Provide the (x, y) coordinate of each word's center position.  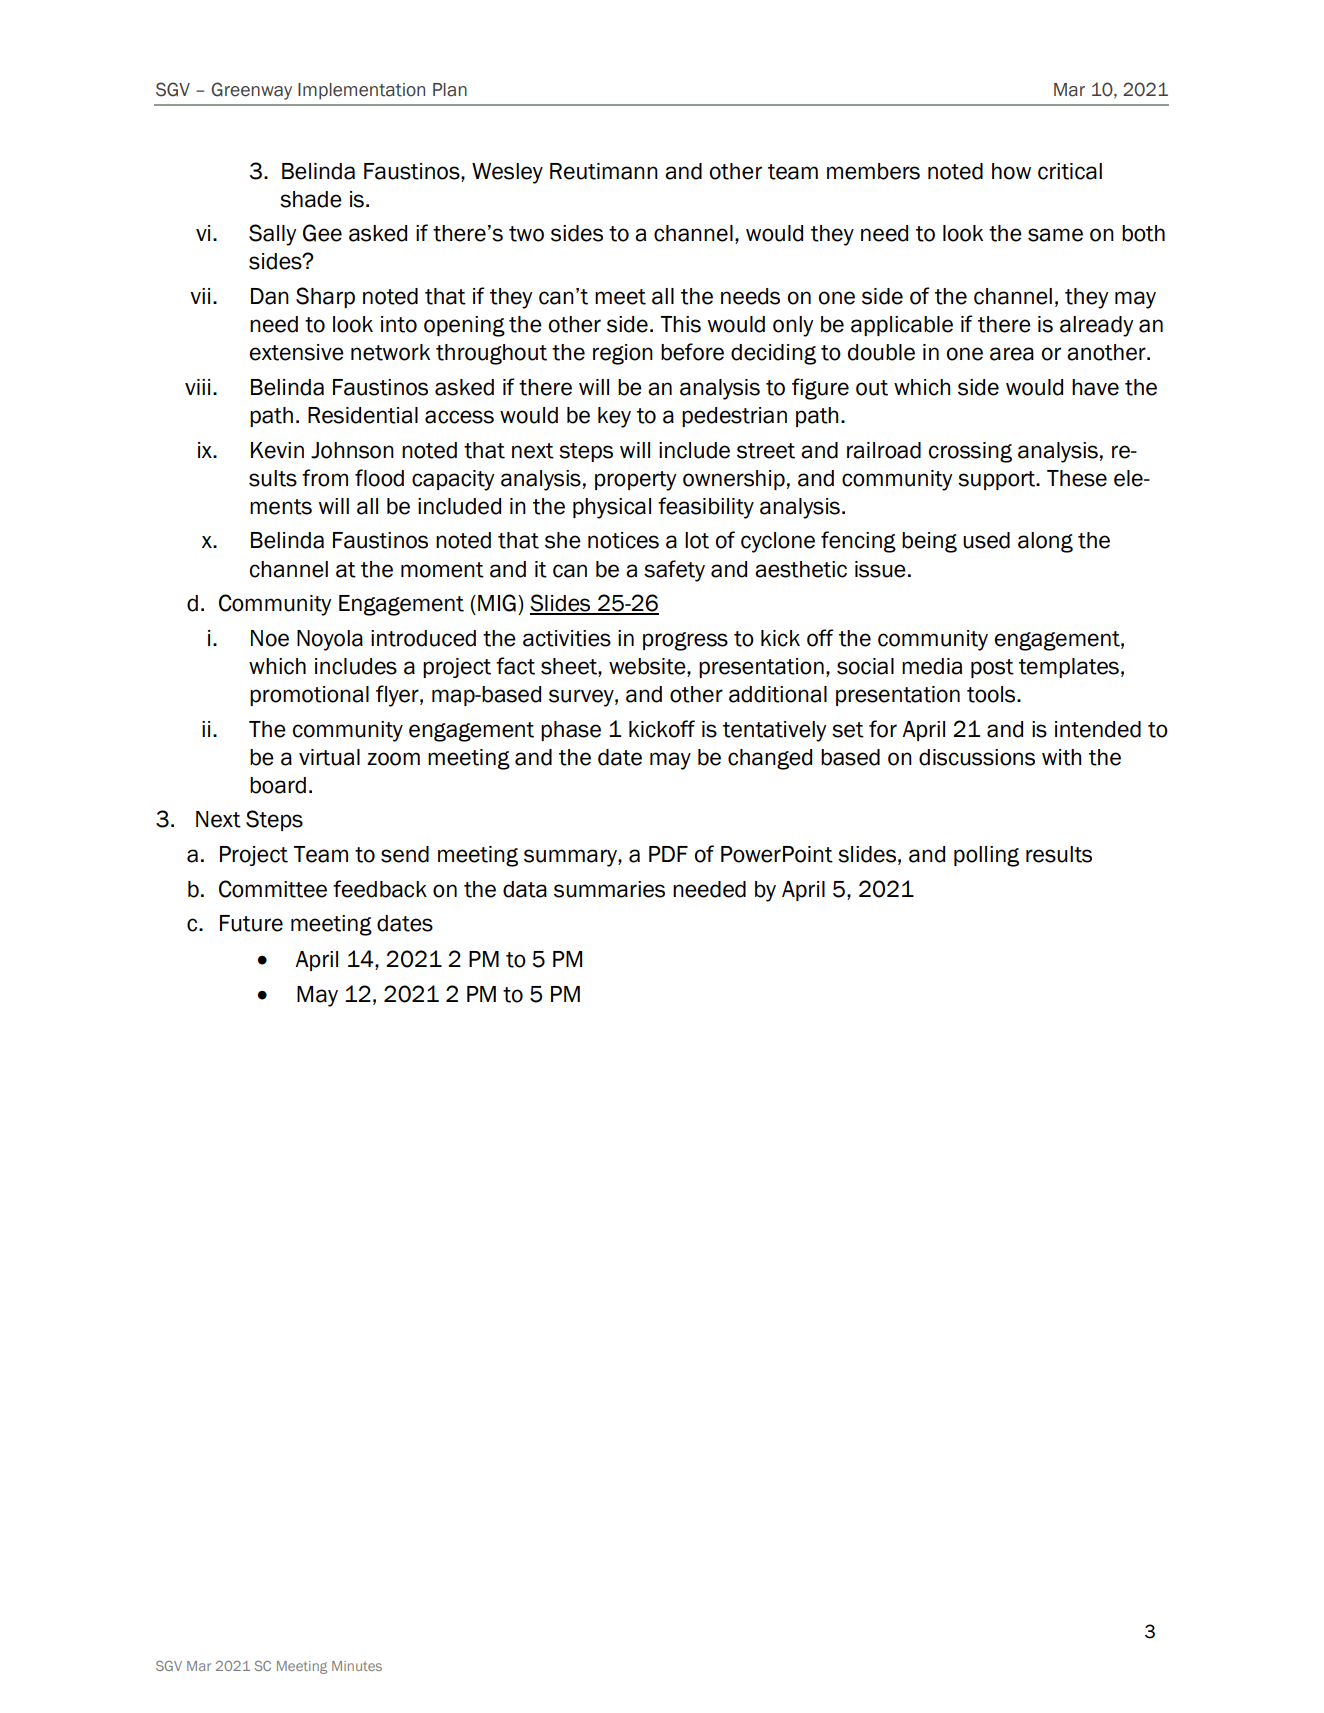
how (1011, 171)
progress (685, 641)
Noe (270, 638)
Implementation (361, 91)
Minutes (357, 1666)
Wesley (507, 173)
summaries (609, 889)
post (992, 668)
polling (986, 856)
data (525, 889)
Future (251, 923)
